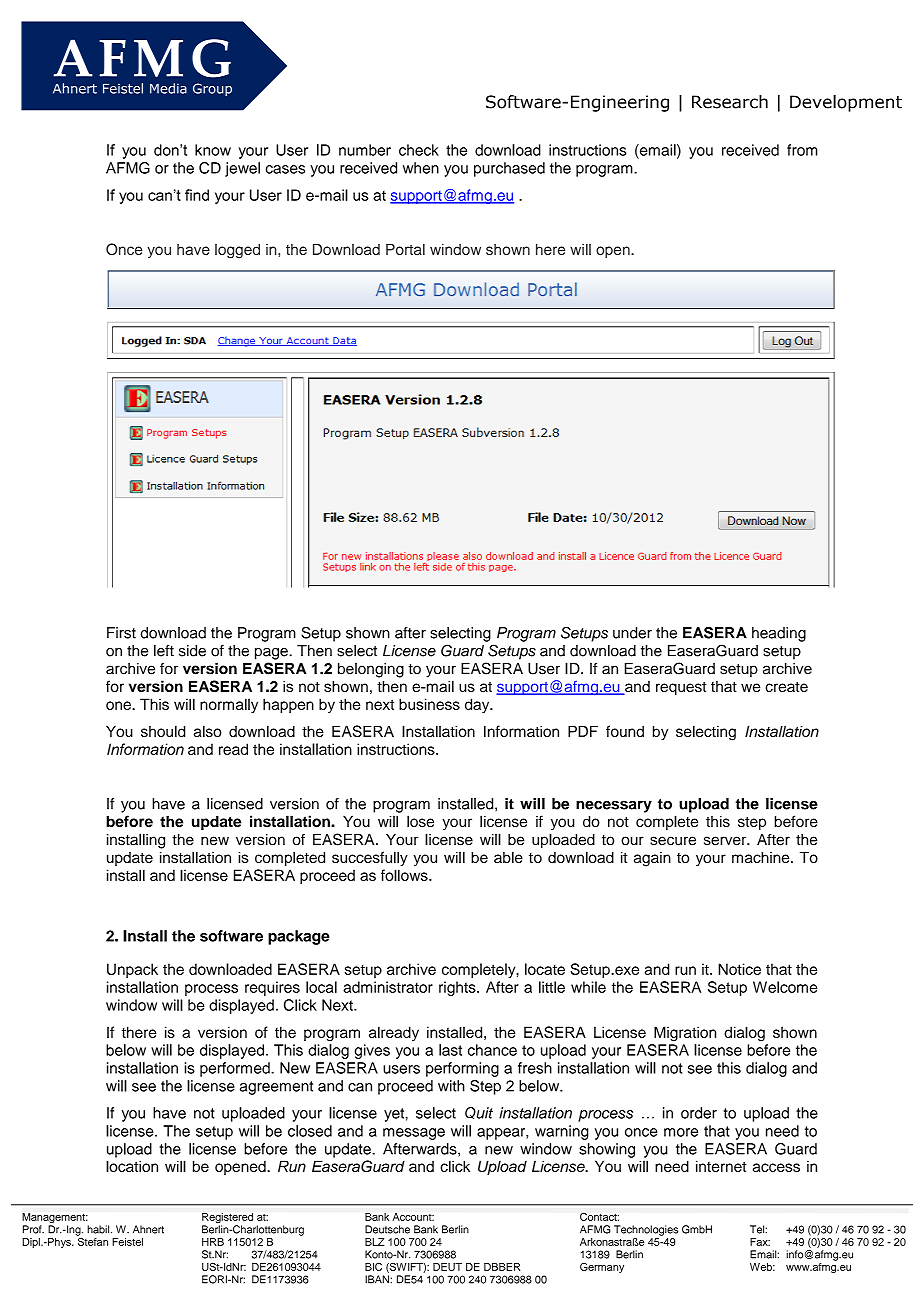 This screenshot has height=1308, width=924. What do you see at coordinates (168, 88) in the screenshot?
I see `Media` at bounding box center [168, 88].
